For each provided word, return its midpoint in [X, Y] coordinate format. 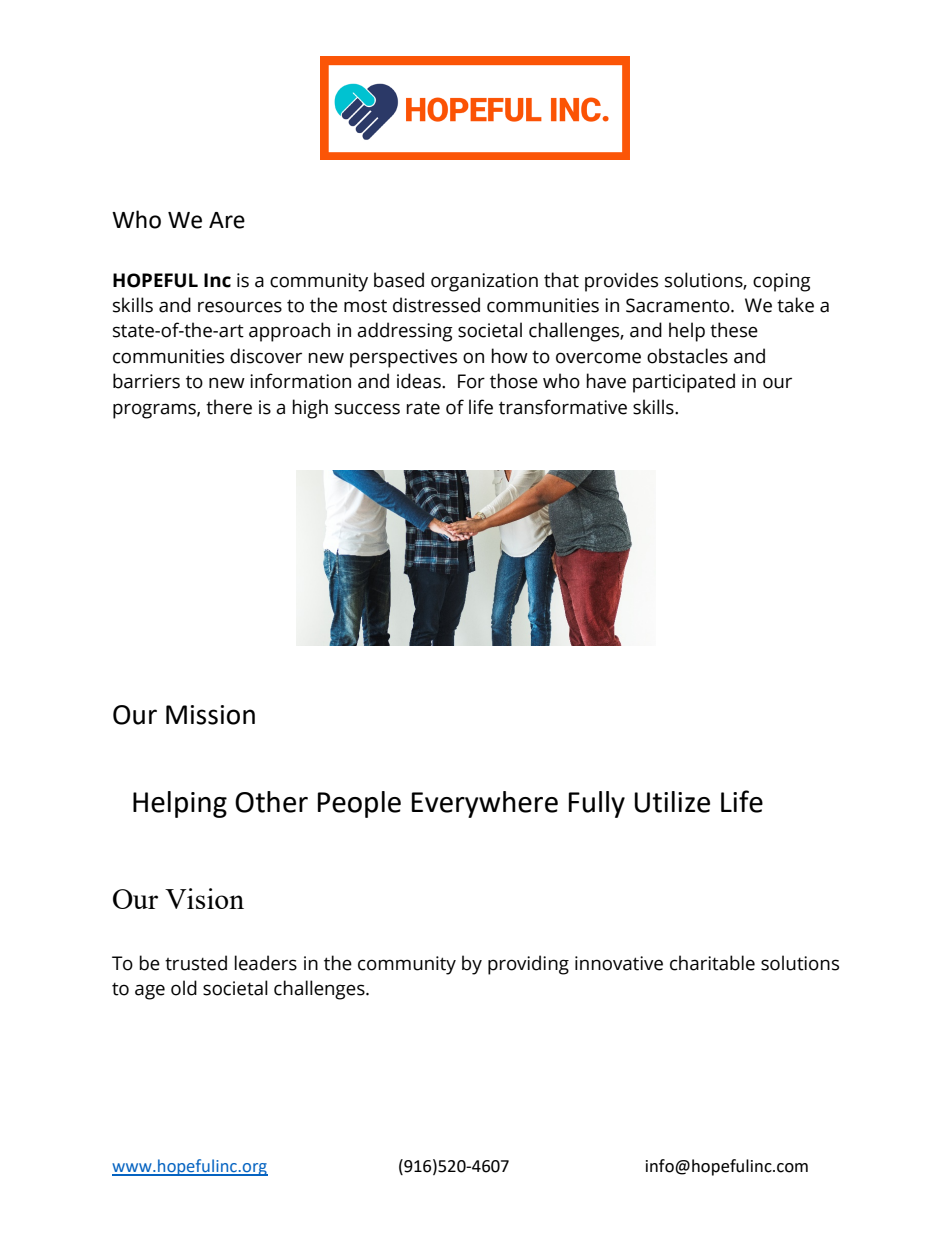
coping [782, 282]
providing [528, 965]
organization [484, 282]
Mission [210, 715]
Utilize [672, 802]
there [229, 407]
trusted [196, 963]
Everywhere [485, 804]
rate [423, 408]
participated [684, 383]
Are [227, 220]
